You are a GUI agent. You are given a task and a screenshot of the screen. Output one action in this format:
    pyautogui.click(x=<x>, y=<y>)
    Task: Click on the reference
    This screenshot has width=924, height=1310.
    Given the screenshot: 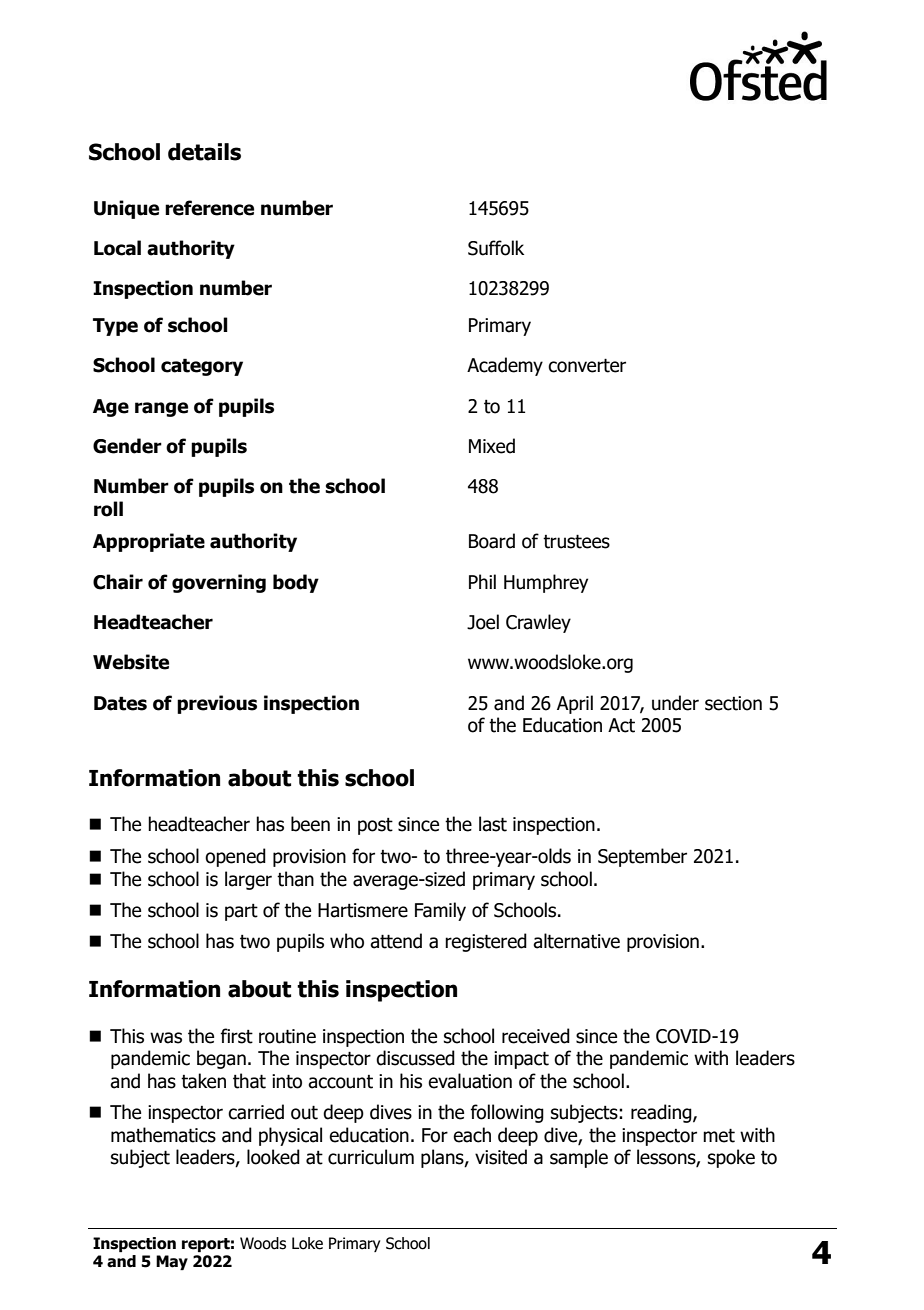 What is the action you would take?
    pyautogui.click(x=209, y=208)
